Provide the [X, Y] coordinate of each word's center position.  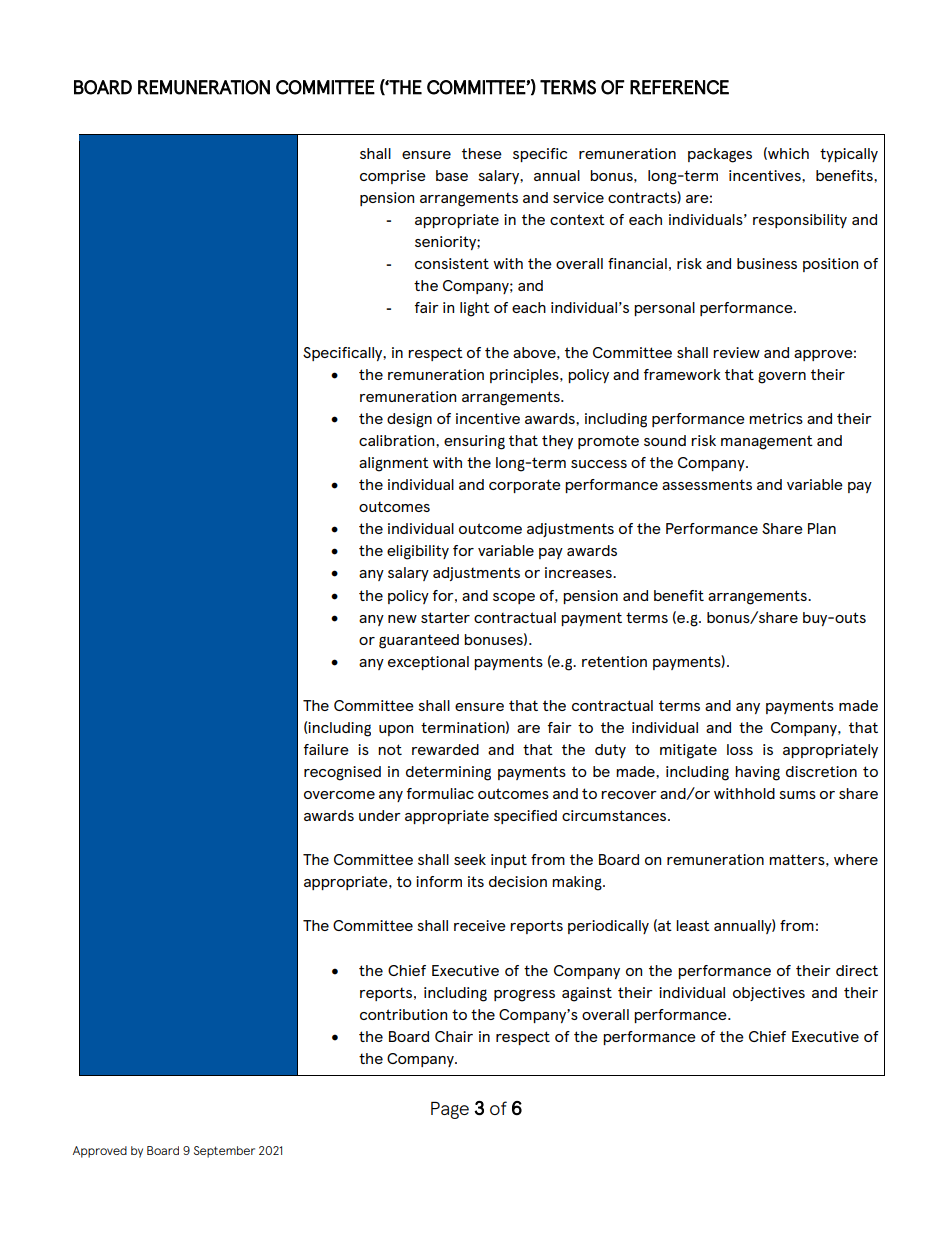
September [224, 1152]
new [402, 619]
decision [518, 881]
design [409, 420]
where [856, 859]
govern [782, 377]
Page [450, 1110]
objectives [769, 994]
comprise [393, 177]
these [482, 153]
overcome [339, 795]
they [557, 442]
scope [514, 598]
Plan [822, 528]
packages [720, 155]
